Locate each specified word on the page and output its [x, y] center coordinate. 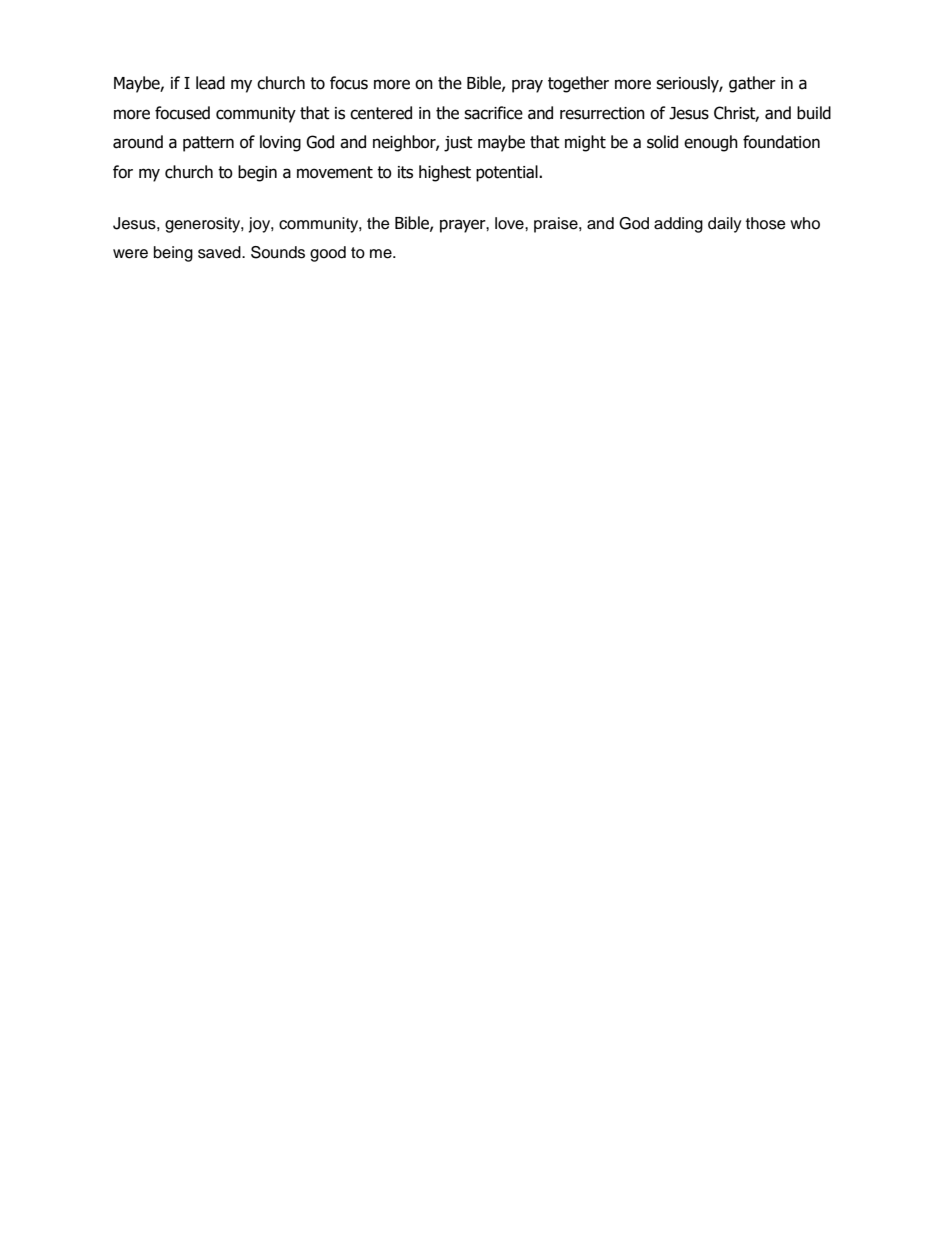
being [173, 254]
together [578, 84]
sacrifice [493, 113]
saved [220, 252]
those [766, 223]
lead [210, 83]
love [510, 223]
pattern [208, 144]
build [814, 113]
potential [508, 173]
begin [257, 173]
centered [381, 113]
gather [752, 84]
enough [711, 143]
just [458, 144]
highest [445, 173]
